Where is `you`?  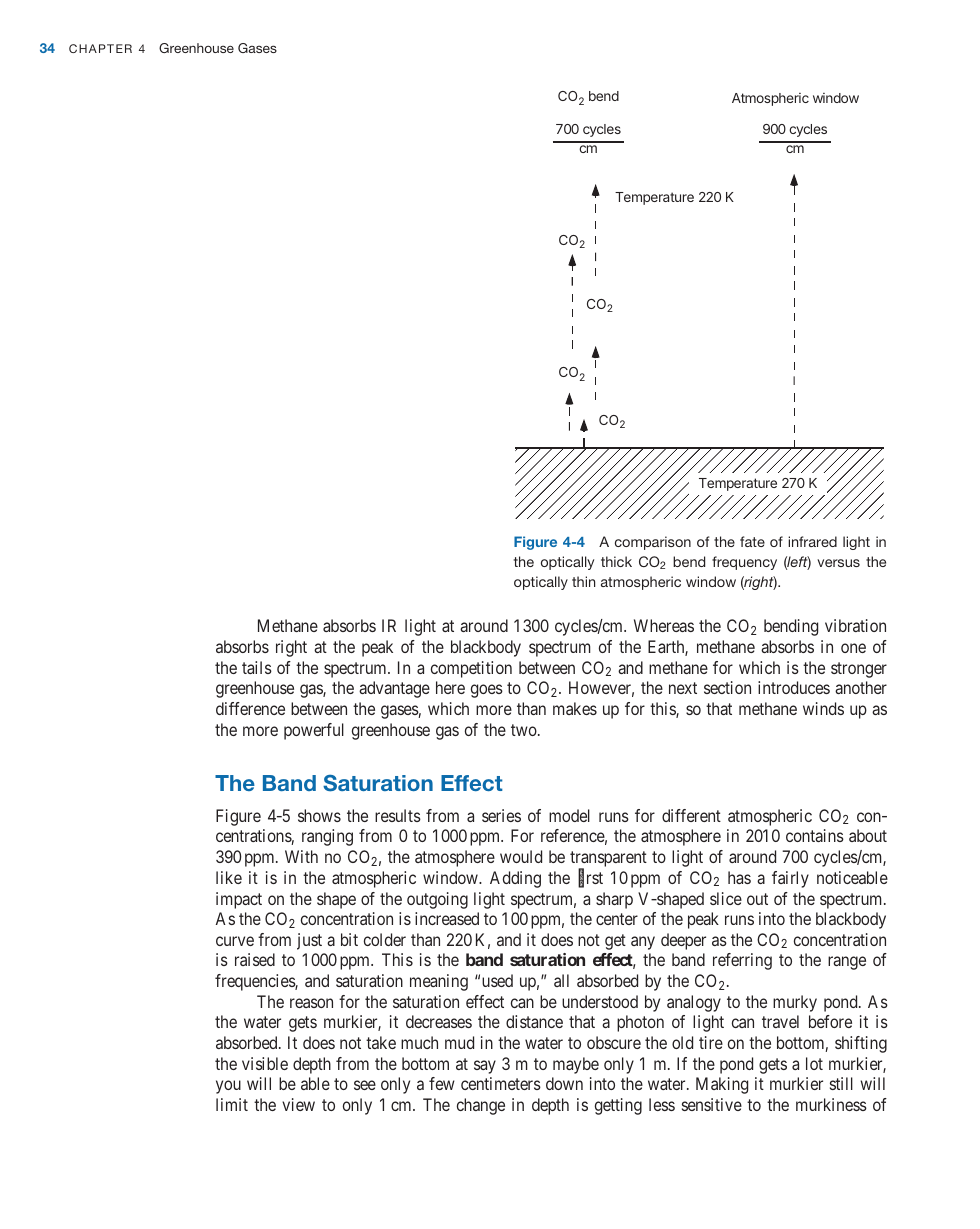
you is located at coordinates (228, 1087).
